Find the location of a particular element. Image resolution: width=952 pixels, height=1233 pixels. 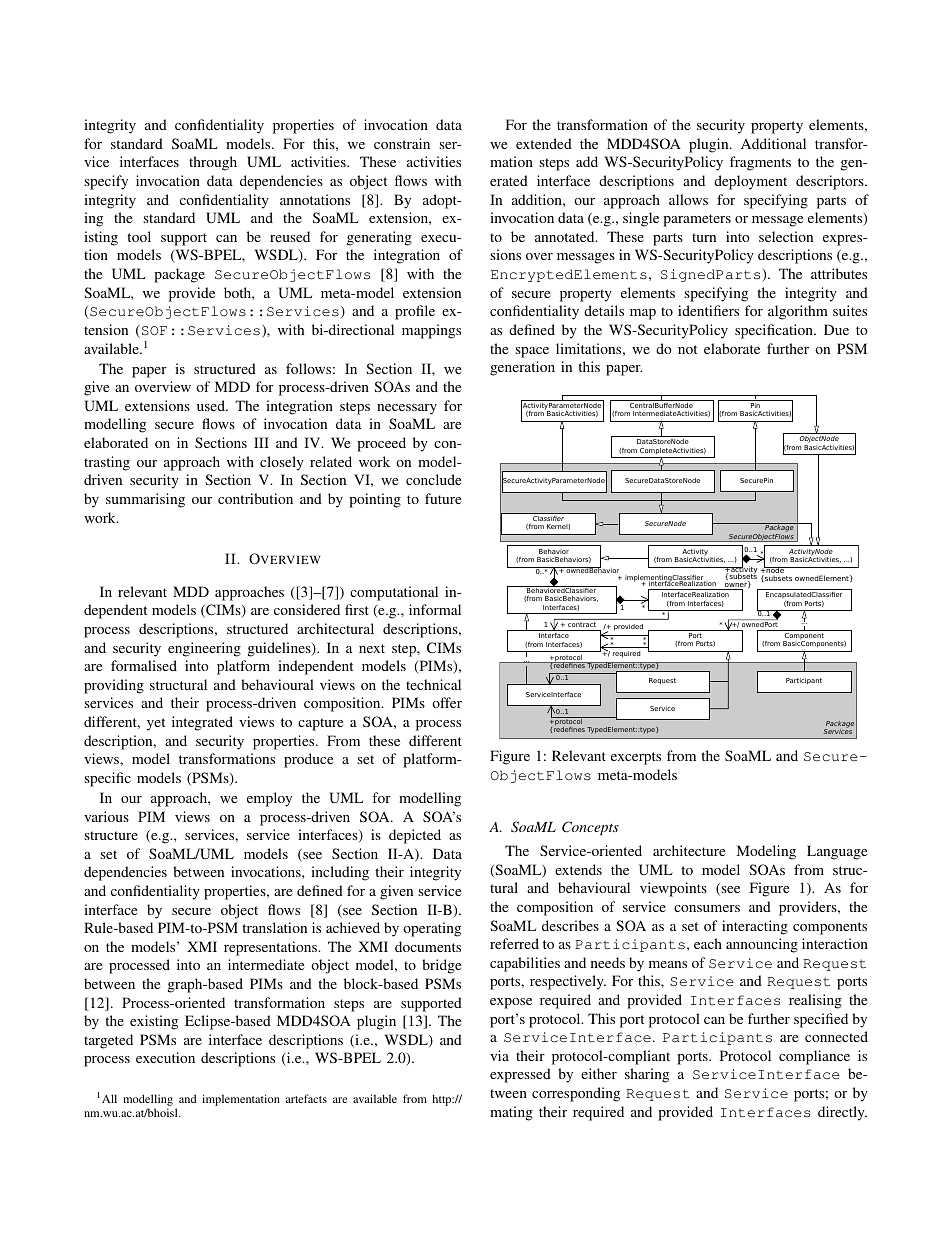

Due is located at coordinates (836, 329).
